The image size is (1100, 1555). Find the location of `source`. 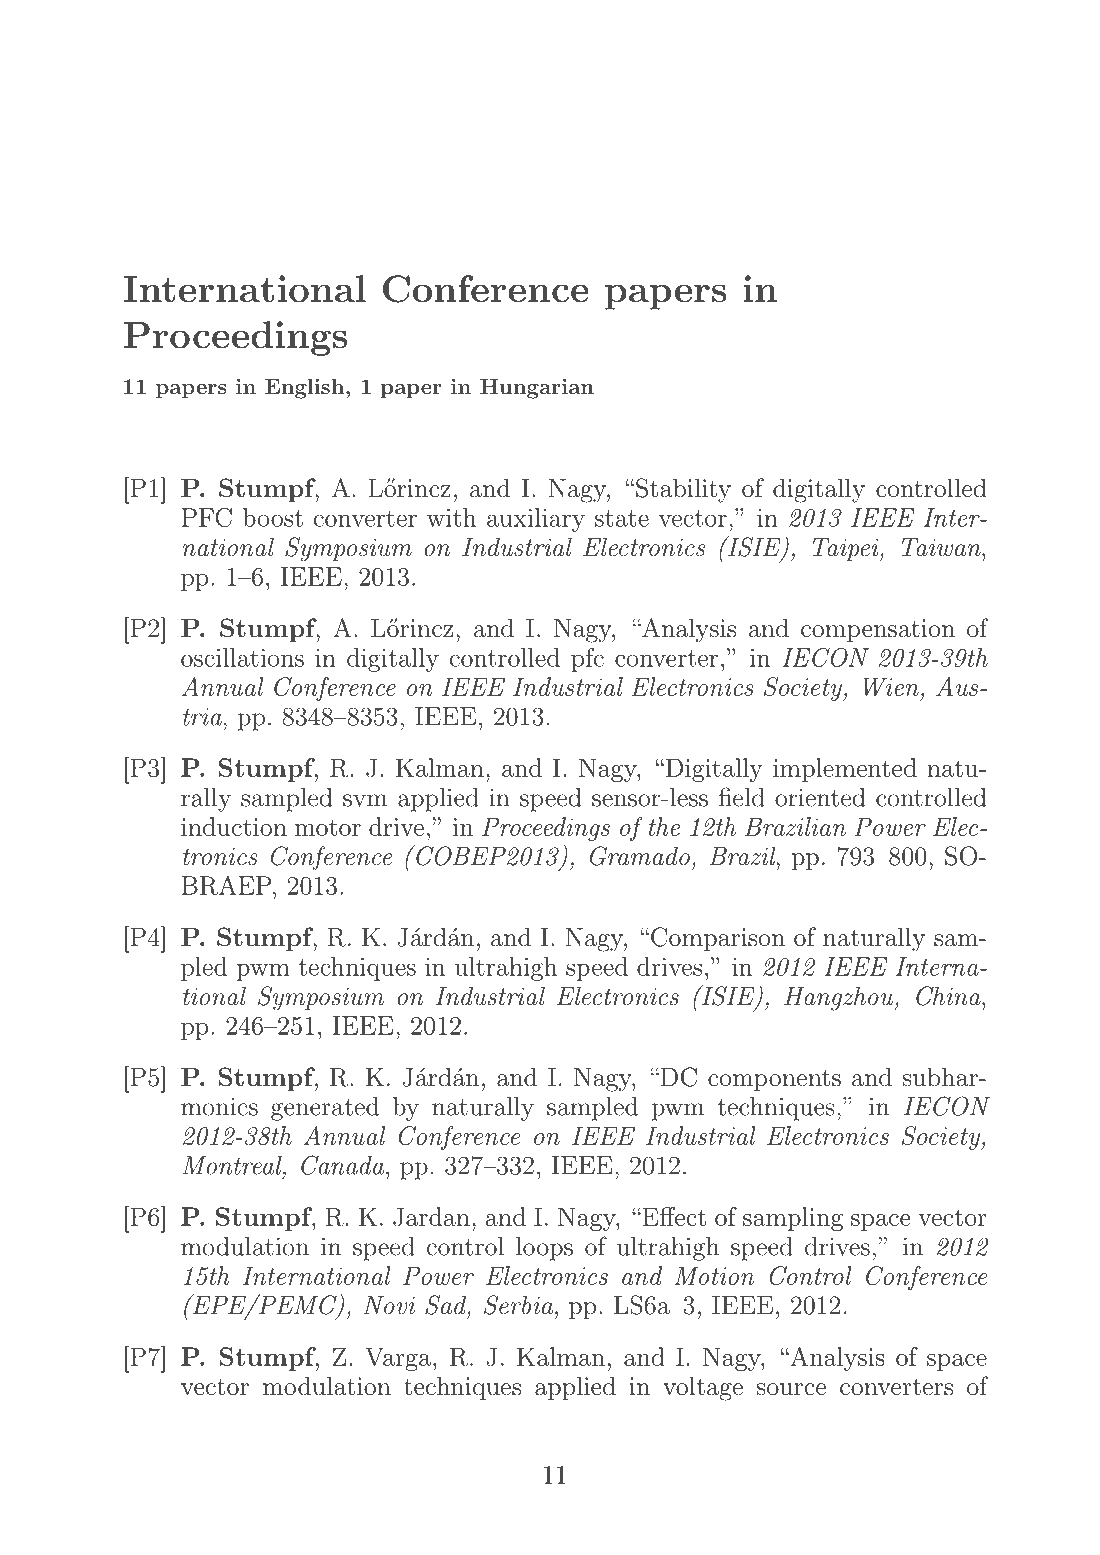

source is located at coordinates (791, 1389).
